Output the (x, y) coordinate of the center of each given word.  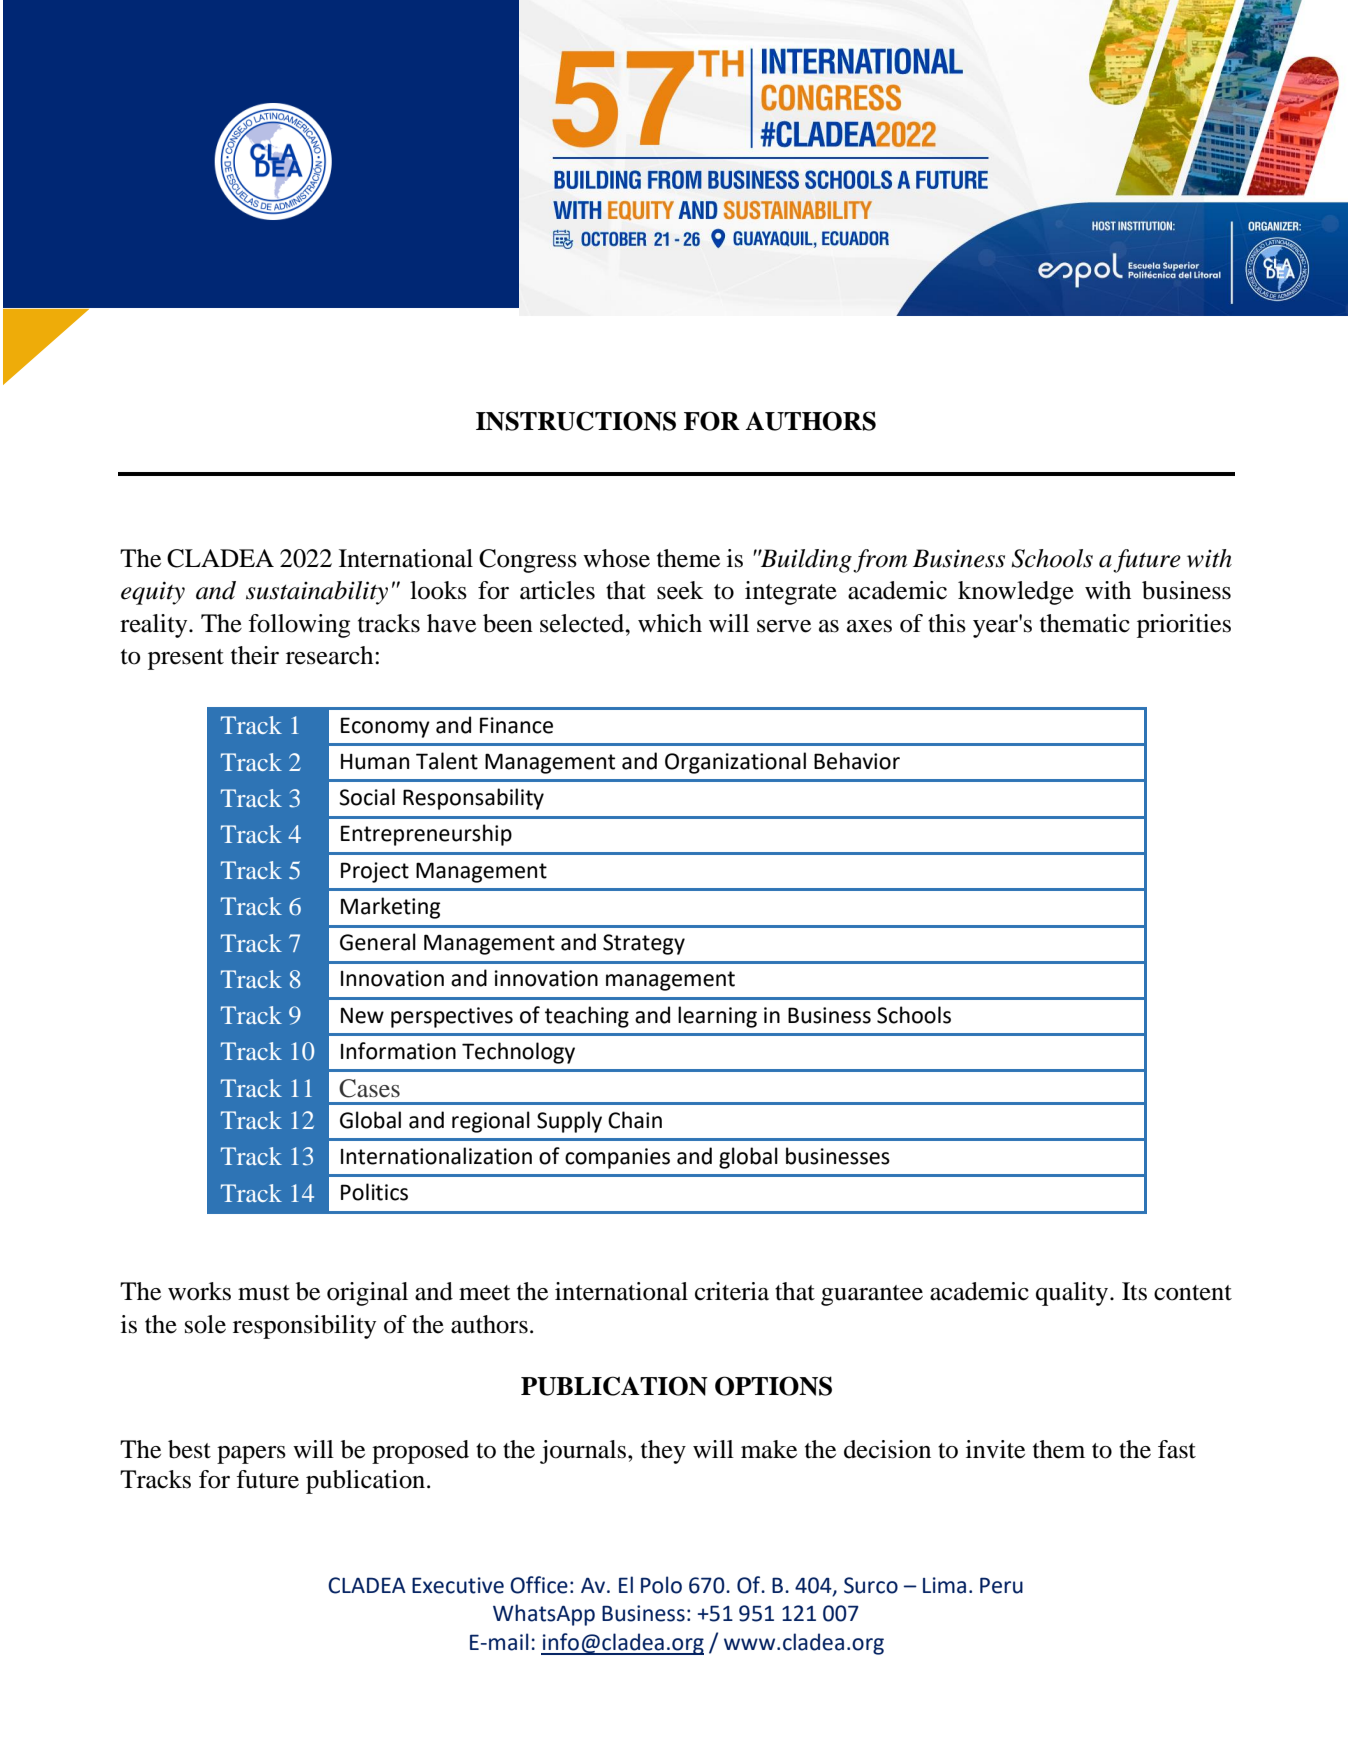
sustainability (317, 593)
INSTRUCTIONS (576, 421)
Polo (661, 1585)
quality (1073, 1294)
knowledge (1016, 593)
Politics (374, 1192)
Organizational (735, 763)
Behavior (857, 761)
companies (617, 1158)
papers (251, 1455)
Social (367, 797)
